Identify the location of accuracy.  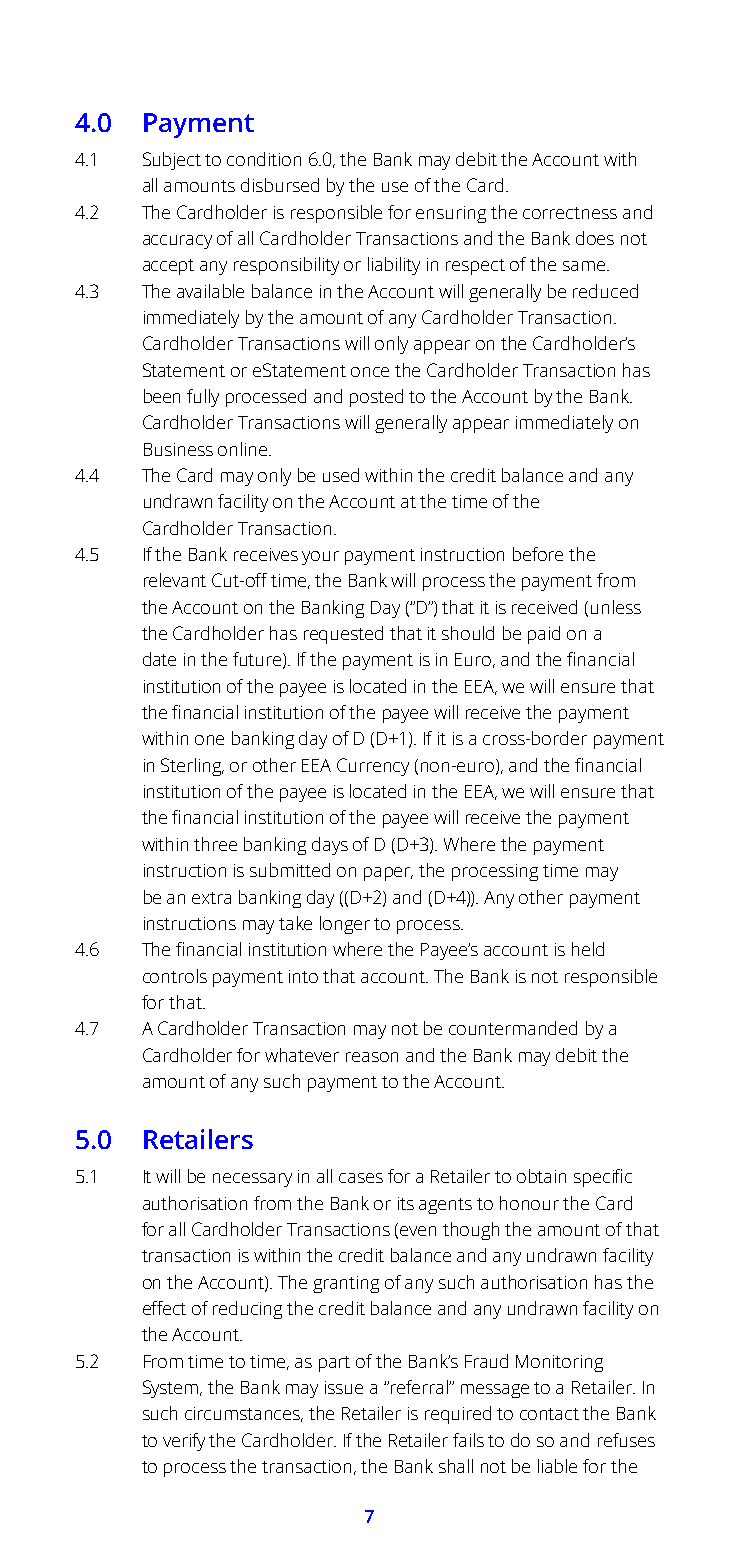
(177, 242).
